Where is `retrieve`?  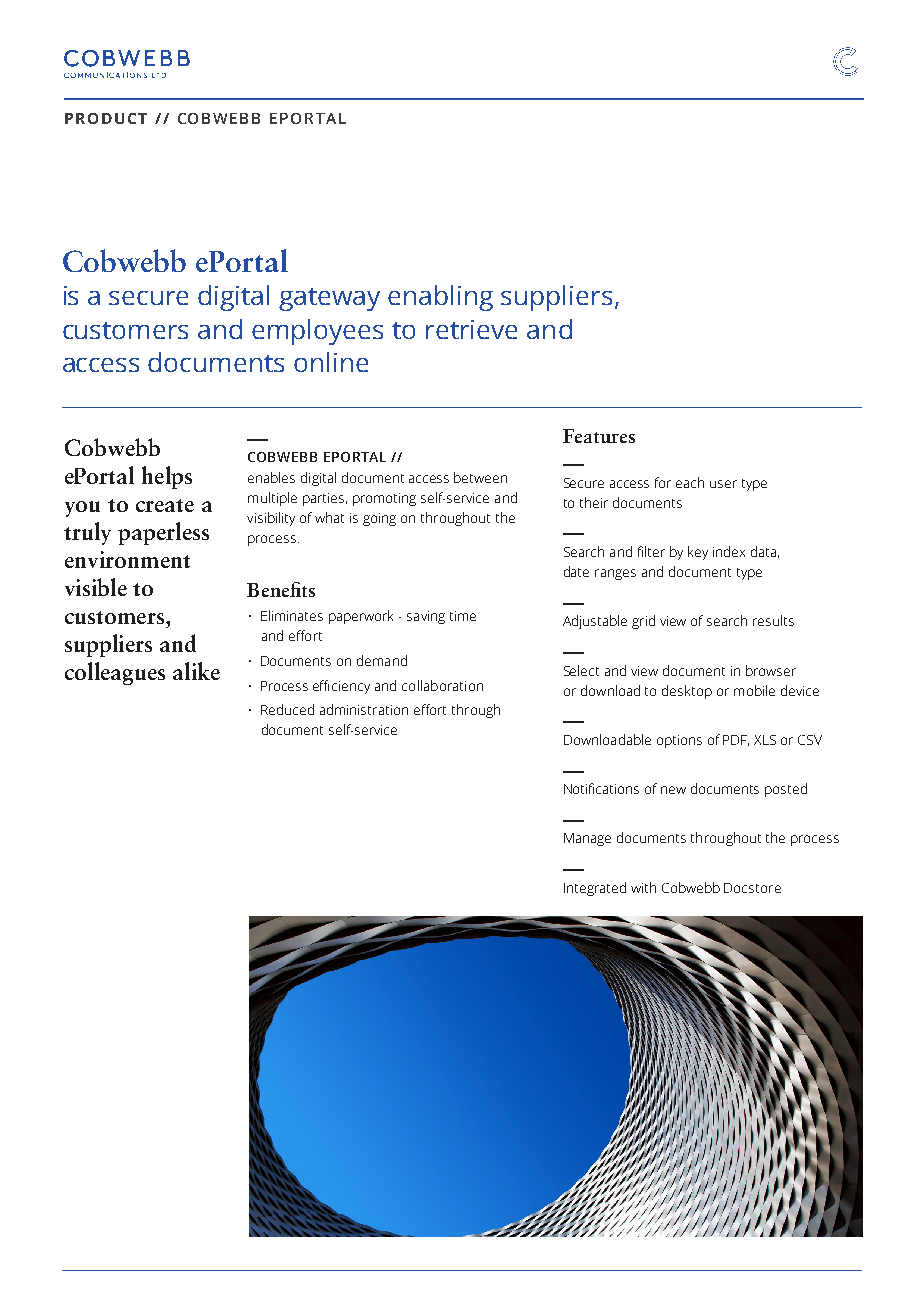
retrieve is located at coordinates (471, 329).
